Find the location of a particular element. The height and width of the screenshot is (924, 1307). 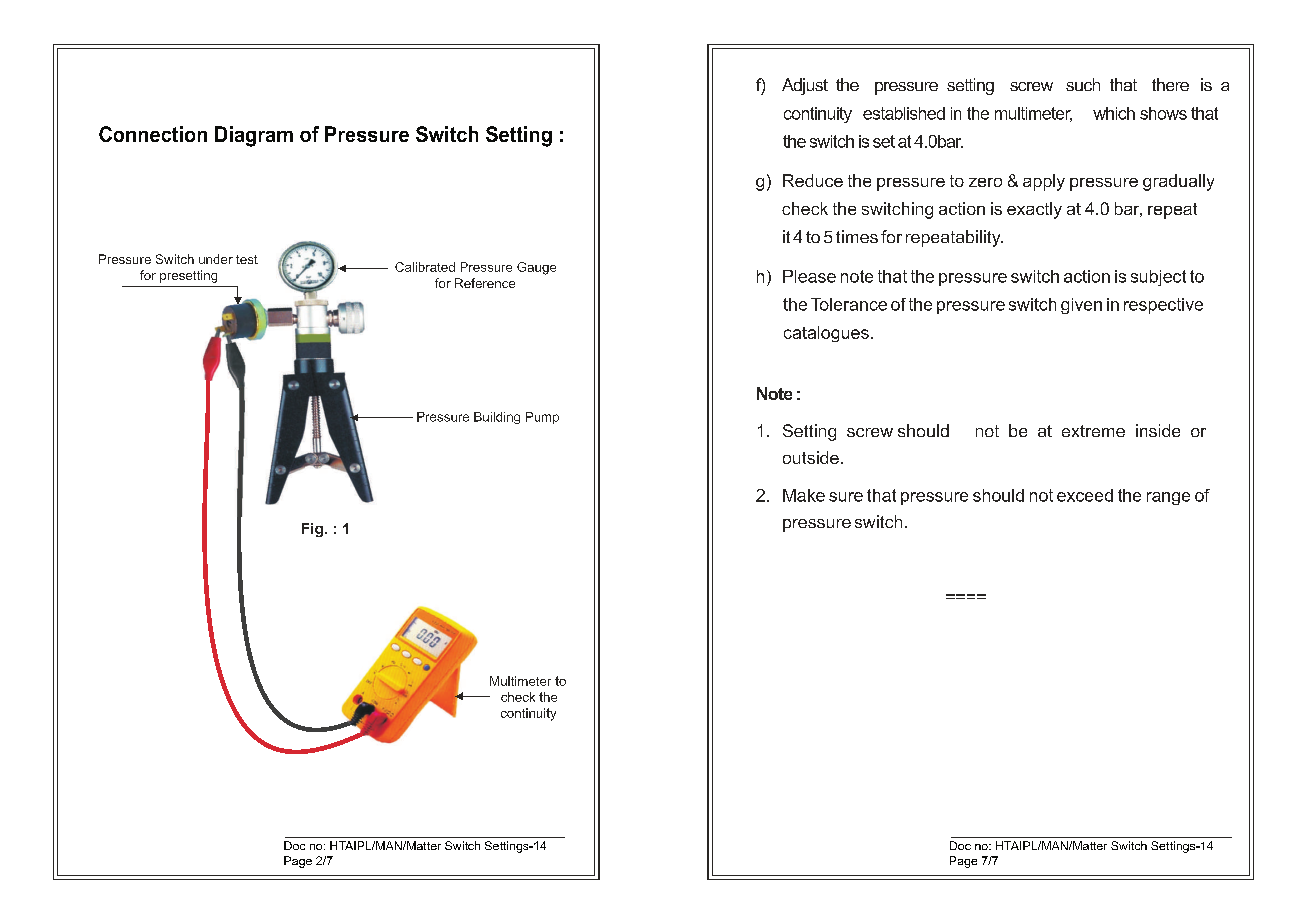

given is located at coordinates (1081, 306).
